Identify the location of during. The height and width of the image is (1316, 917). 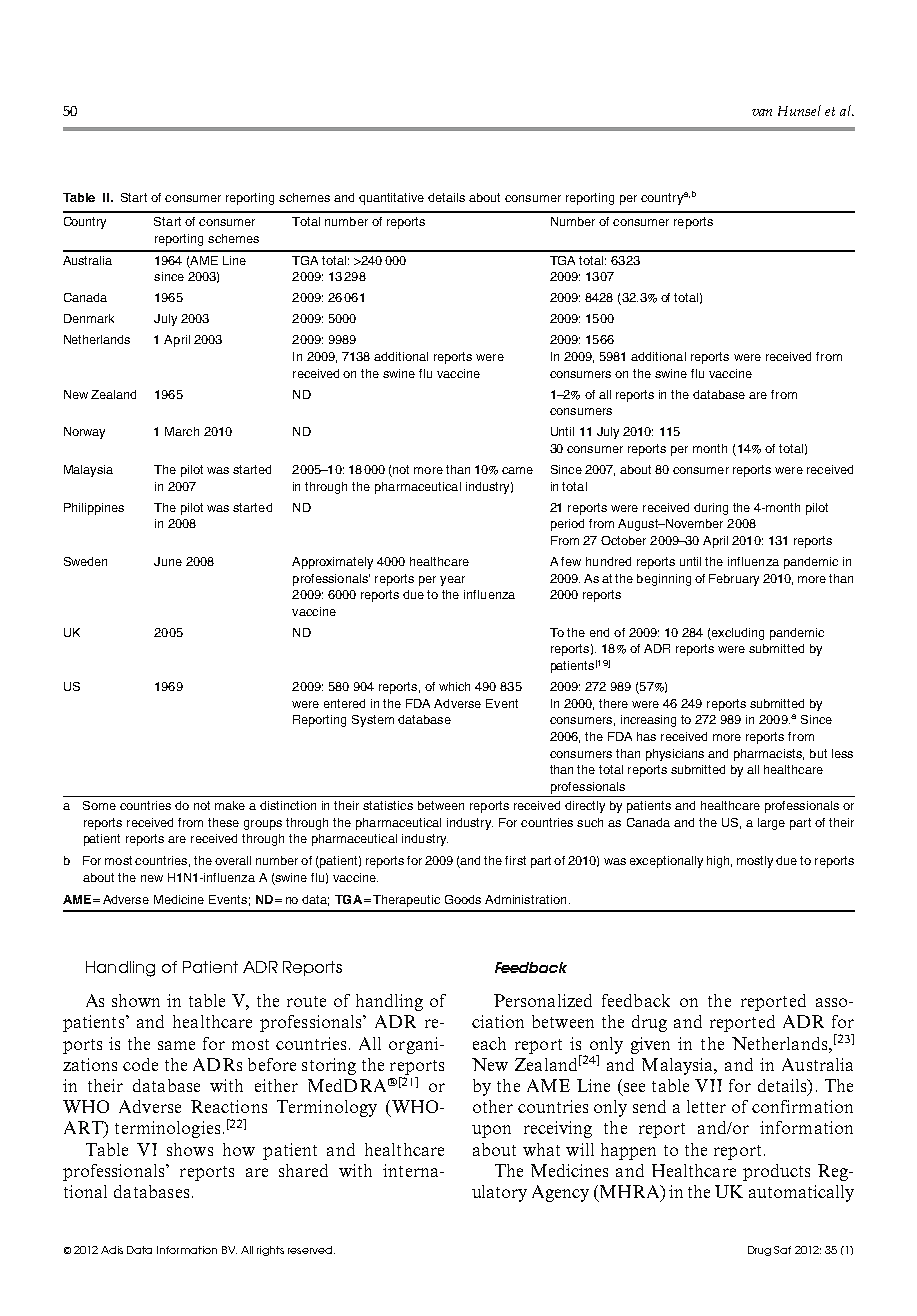
(711, 509).
